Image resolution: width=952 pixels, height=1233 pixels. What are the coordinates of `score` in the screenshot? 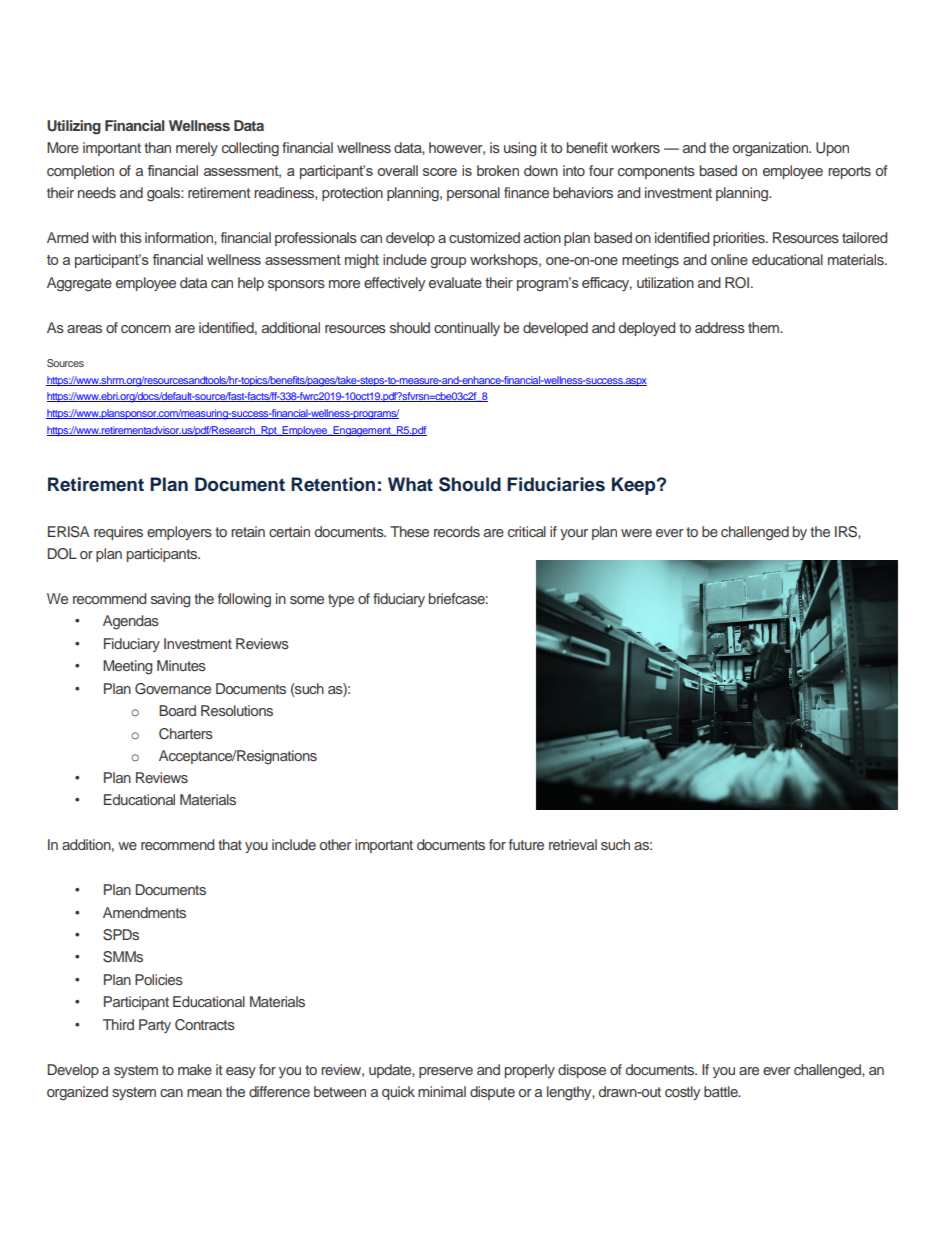 It's located at (440, 172).
